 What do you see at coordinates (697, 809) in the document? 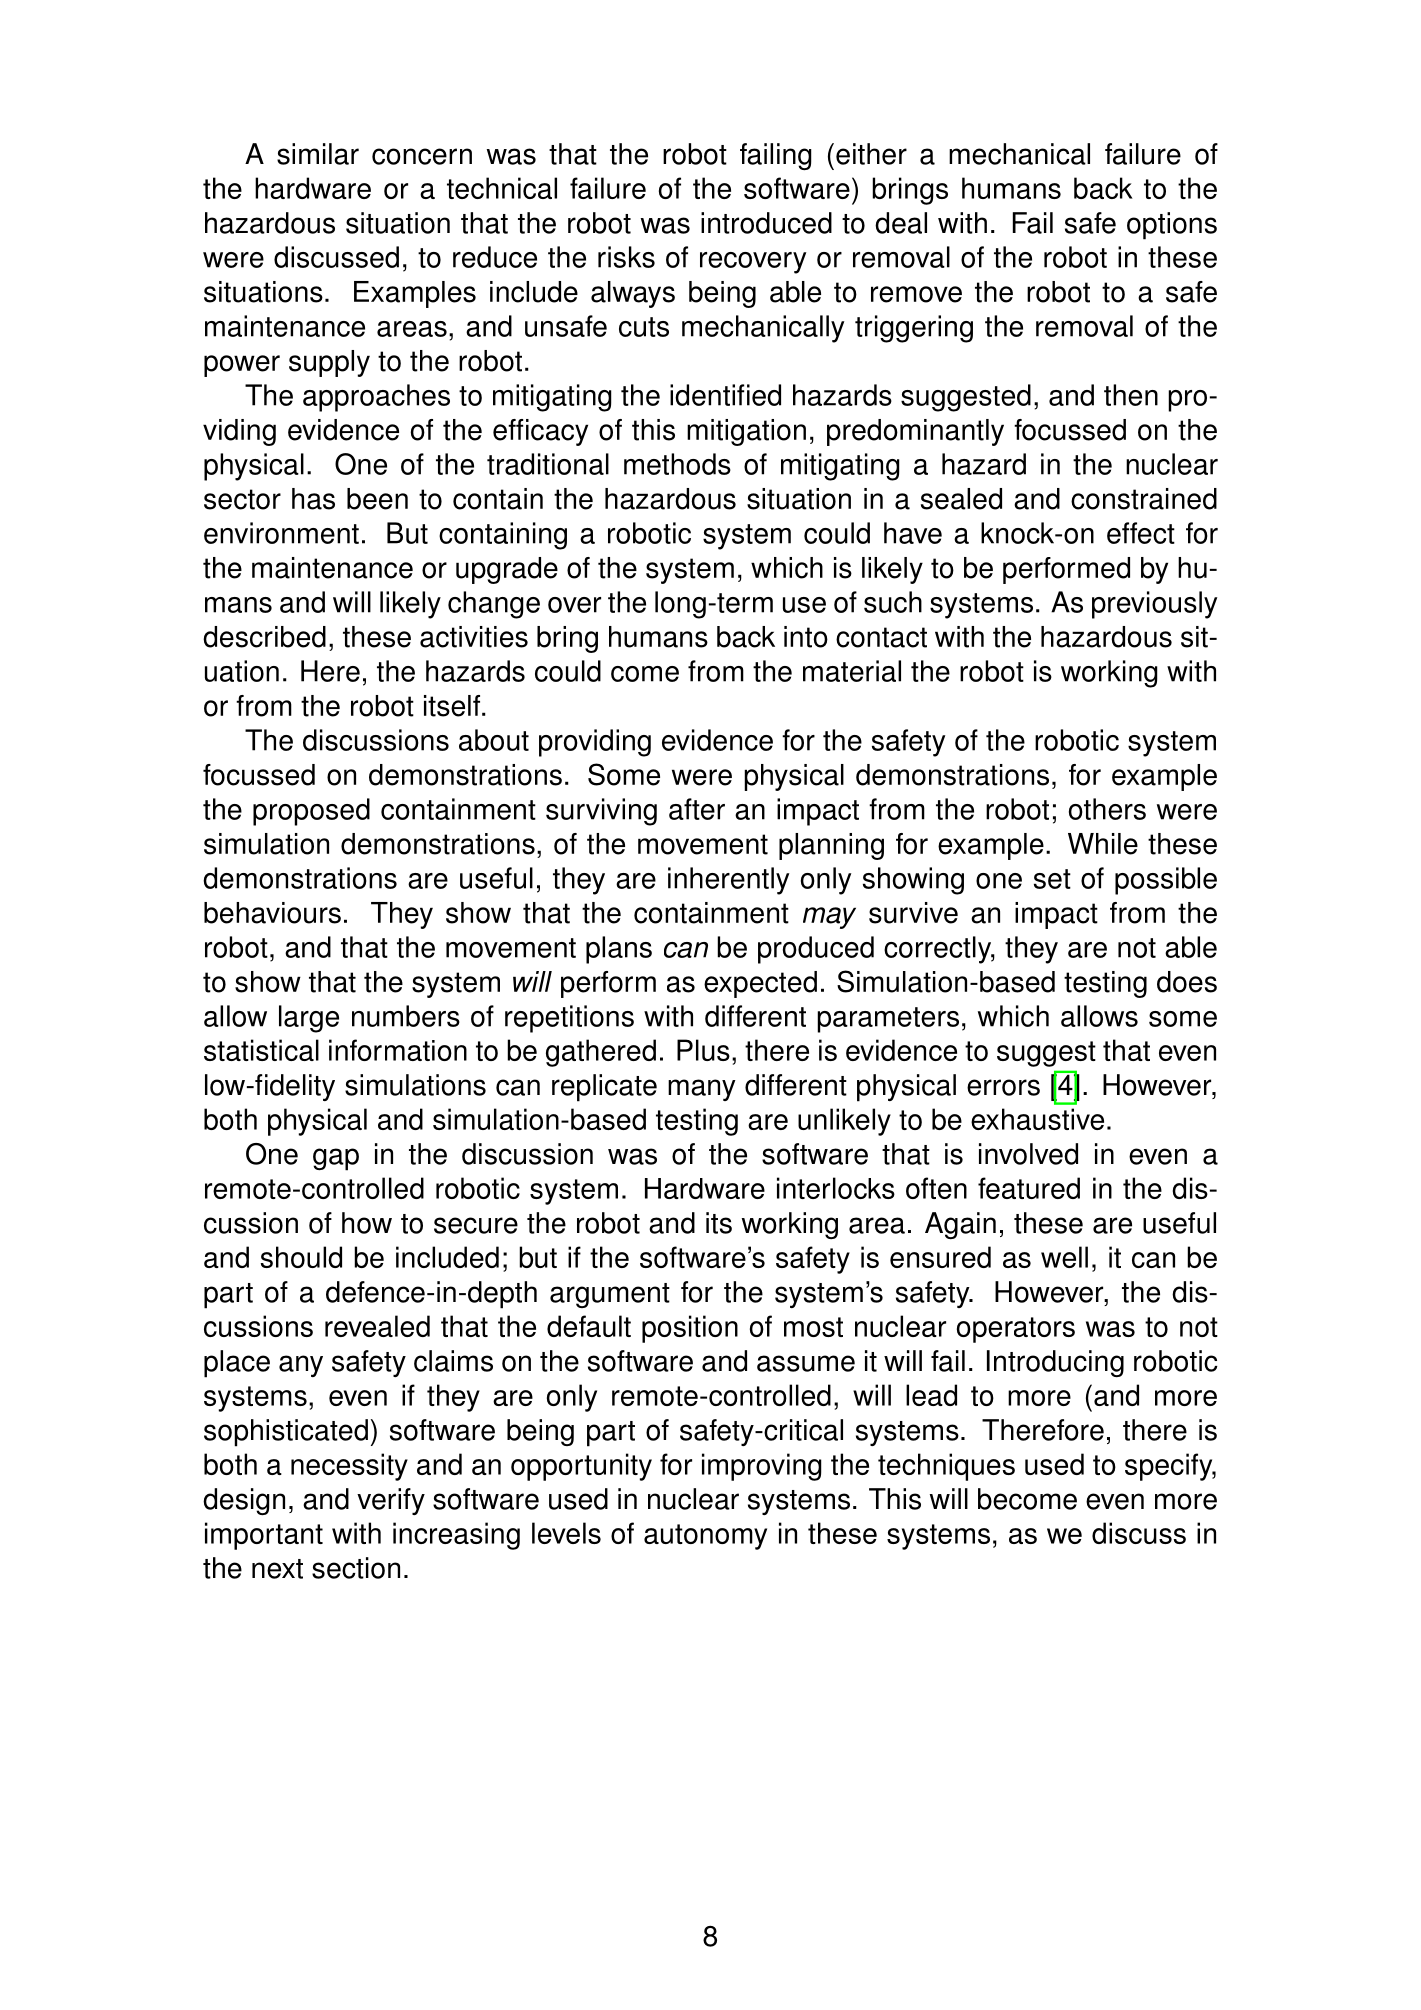
I see `after` at bounding box center [697, 809].
